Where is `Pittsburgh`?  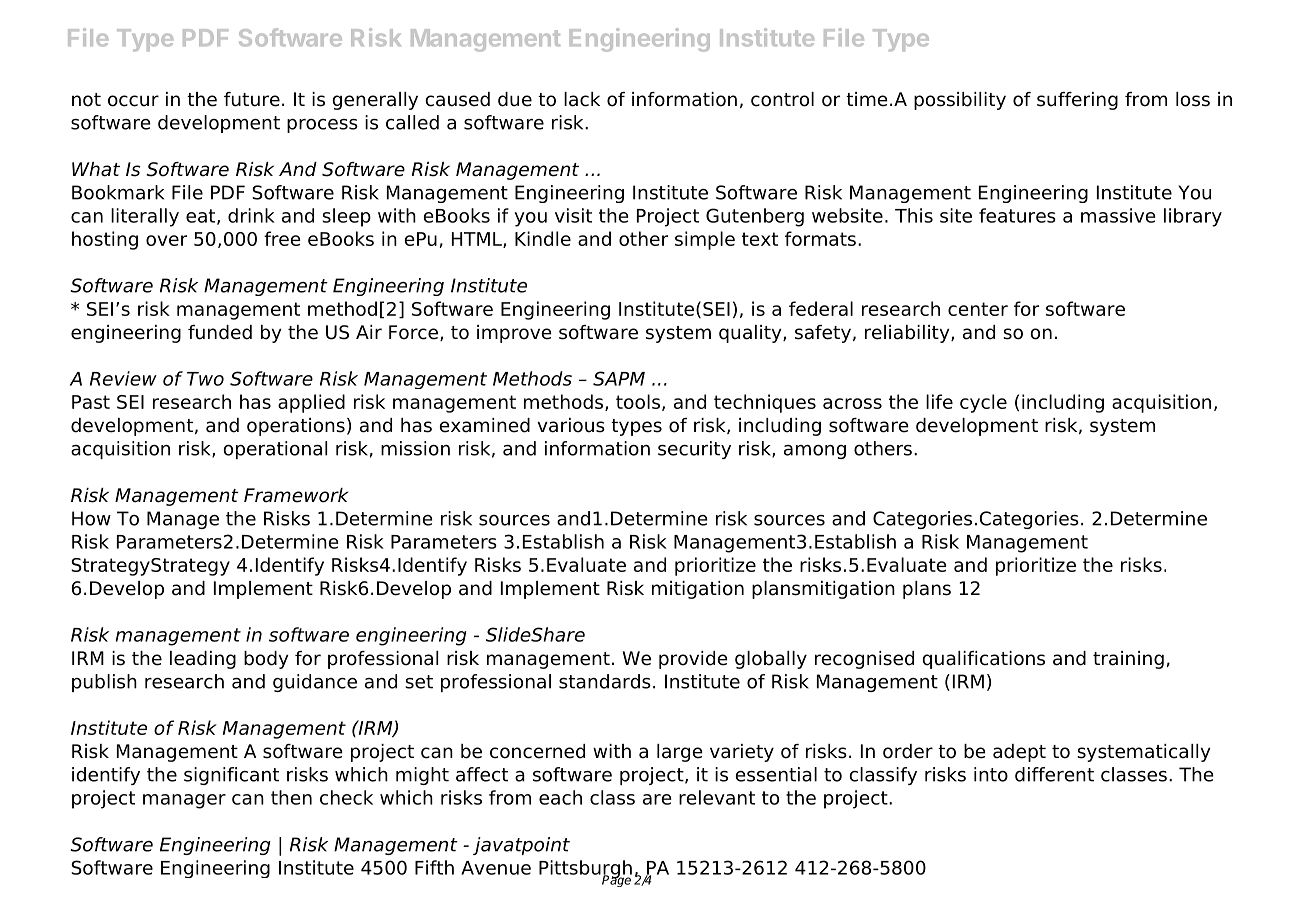 Pittsburgh is located at coordinates (585, 870).
